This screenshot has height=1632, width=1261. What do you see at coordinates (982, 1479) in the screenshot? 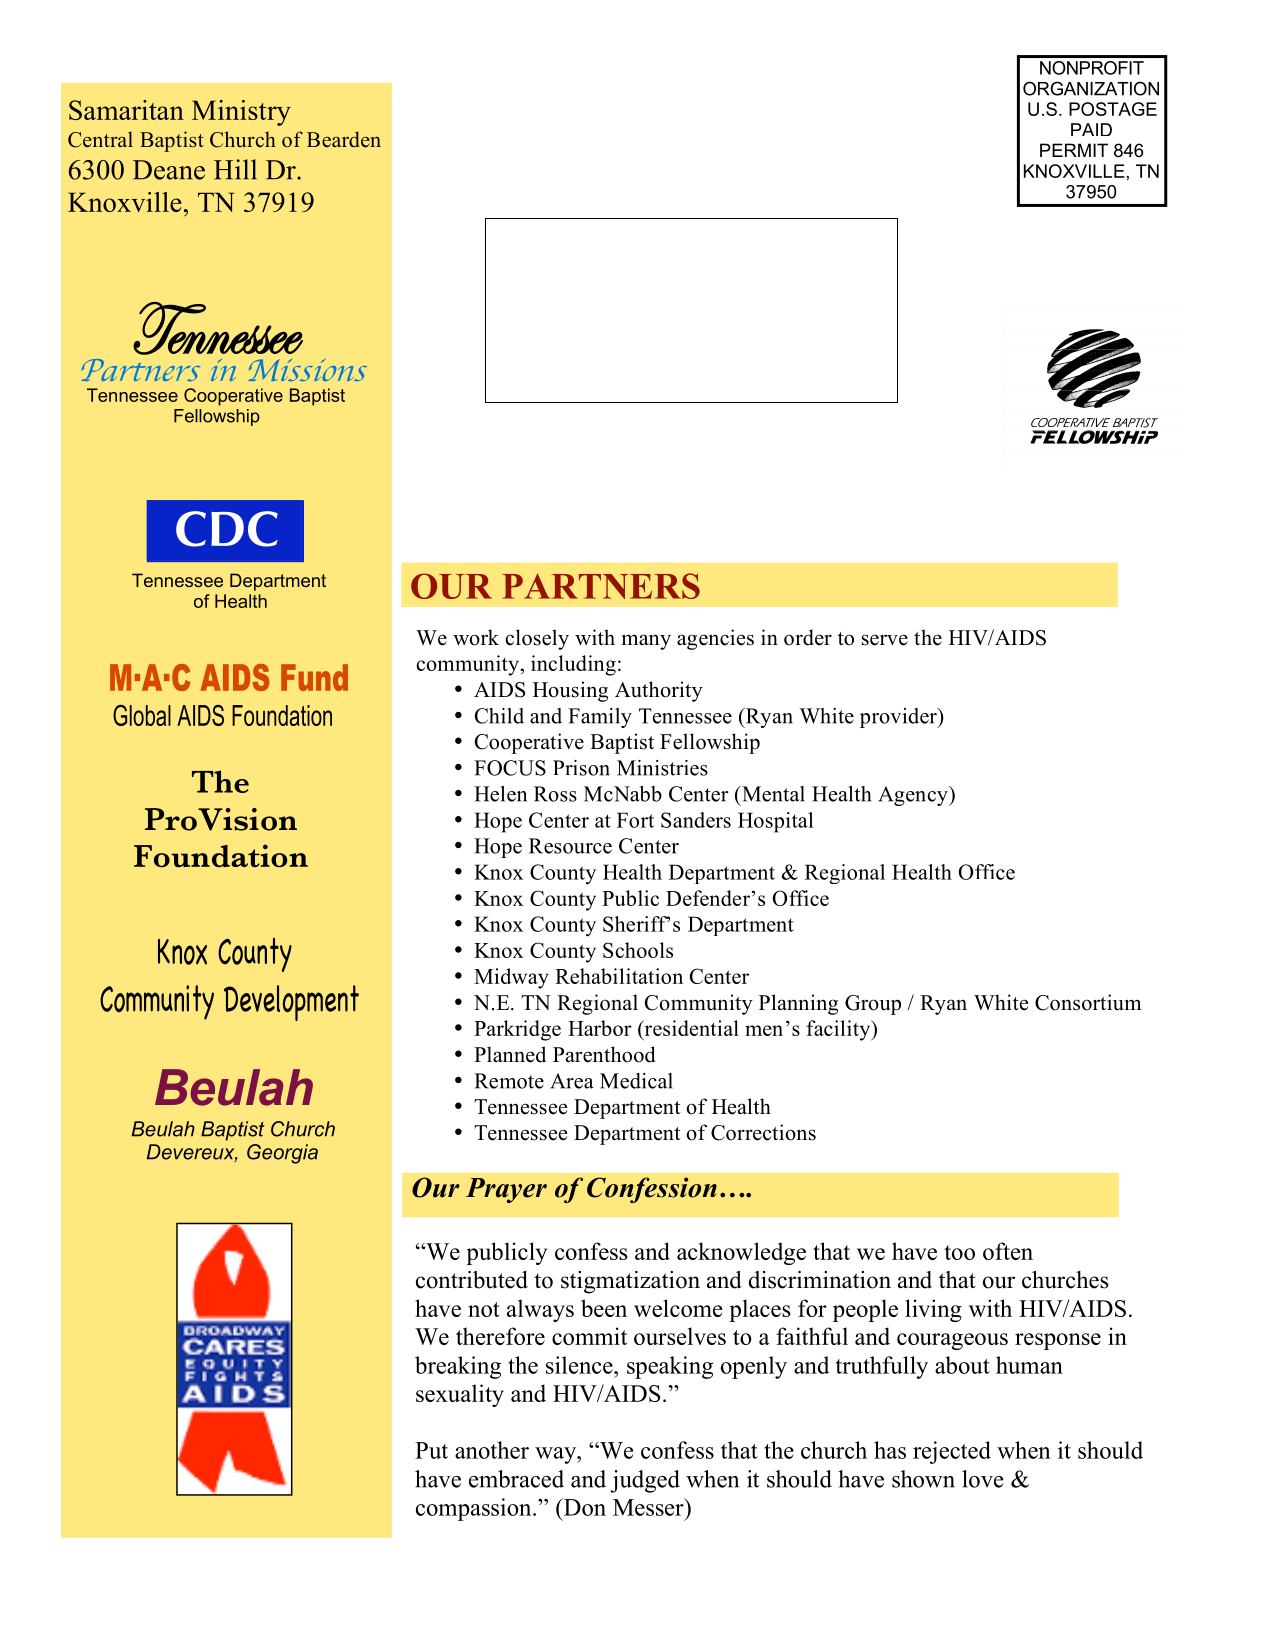
I see `love` at bounding box center [982, 1479].
